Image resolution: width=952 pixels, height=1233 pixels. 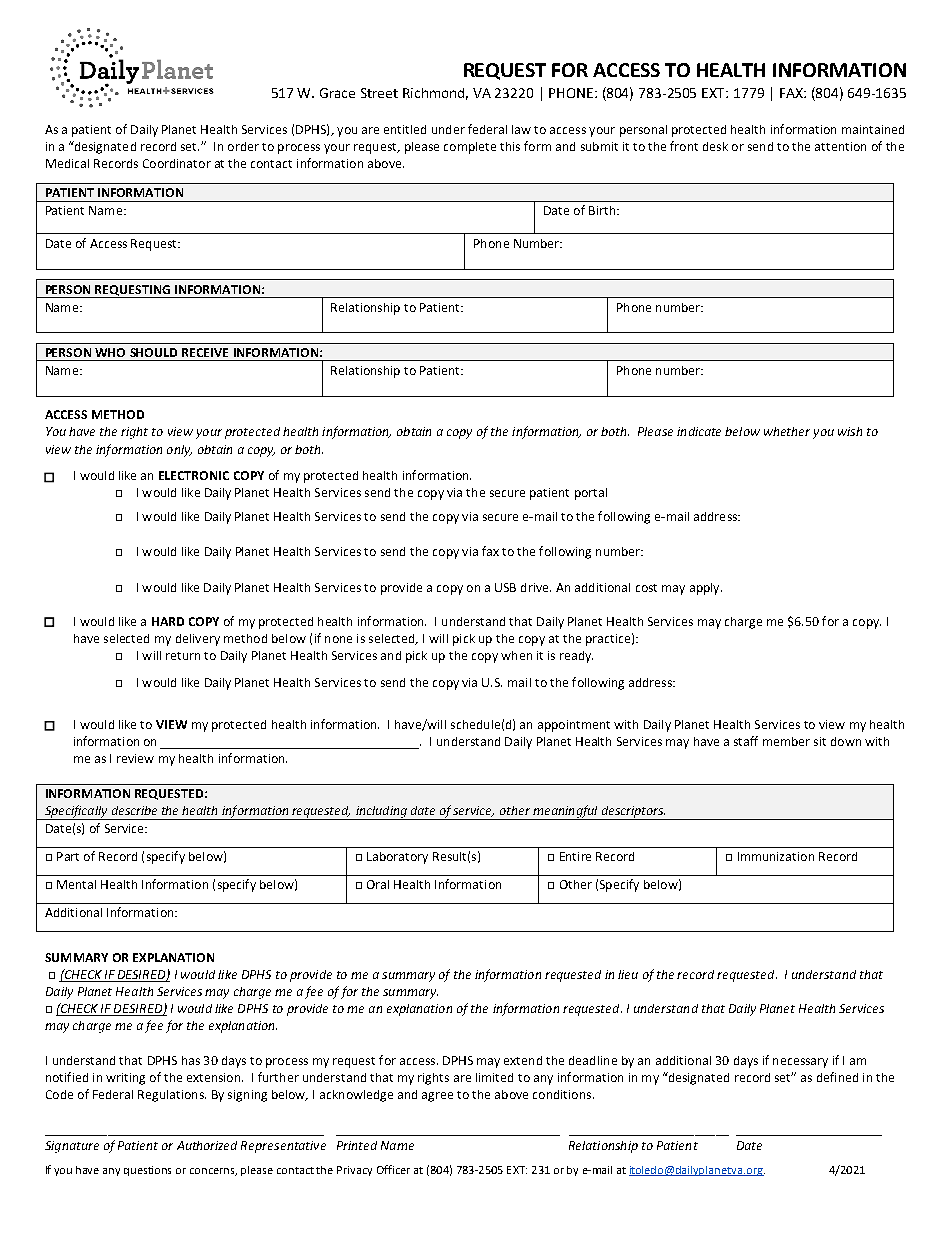 What do you see at coordinates (470, 148) in the page?
I see `complete` at bounding box center [470, 148].
